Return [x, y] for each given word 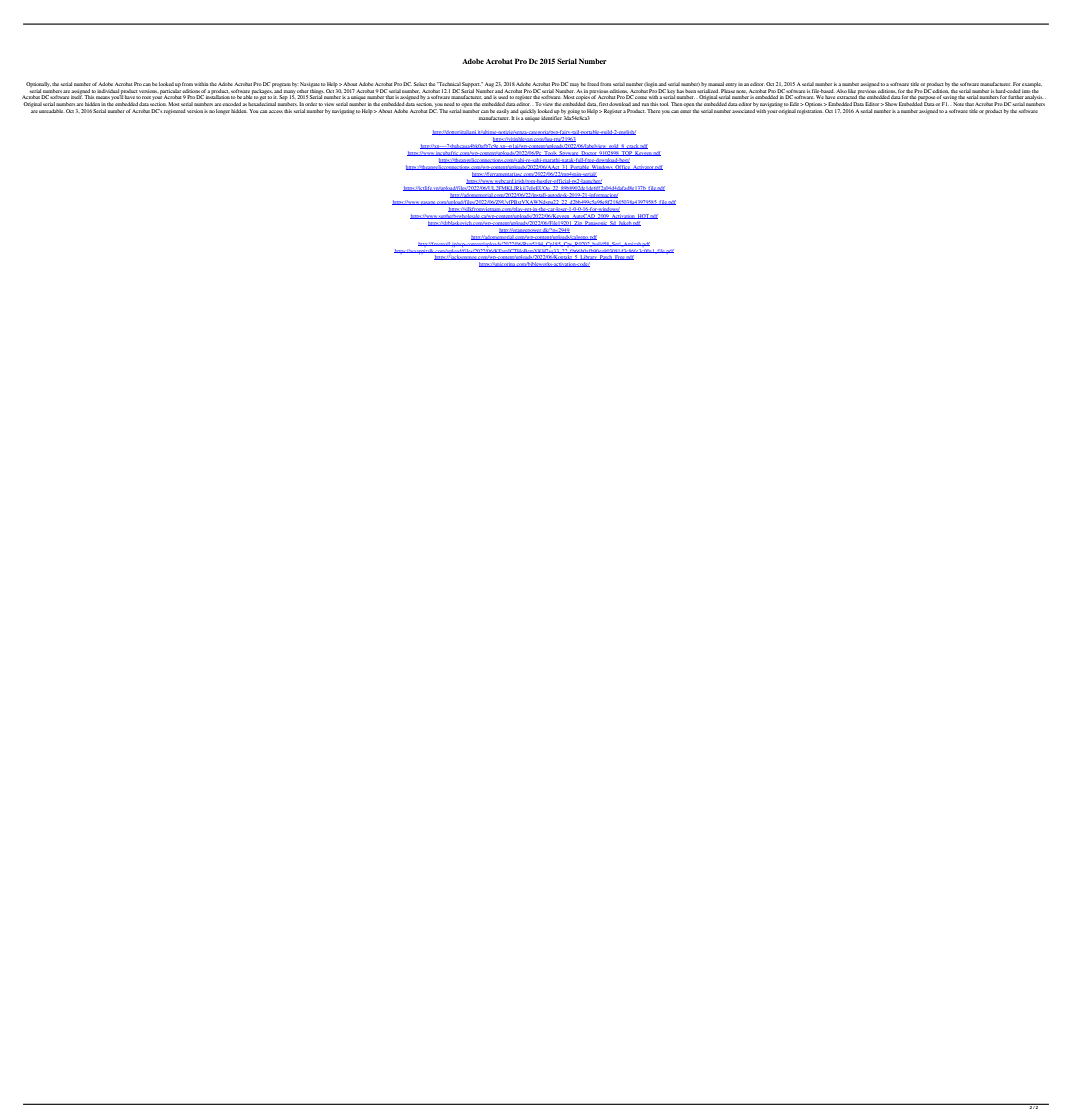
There [653, 111]
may [574, 85]
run [645, 104]
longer [223, 111]
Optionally [38, 84]
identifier [551, 118]
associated [743, 111]
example [1032, 84]
